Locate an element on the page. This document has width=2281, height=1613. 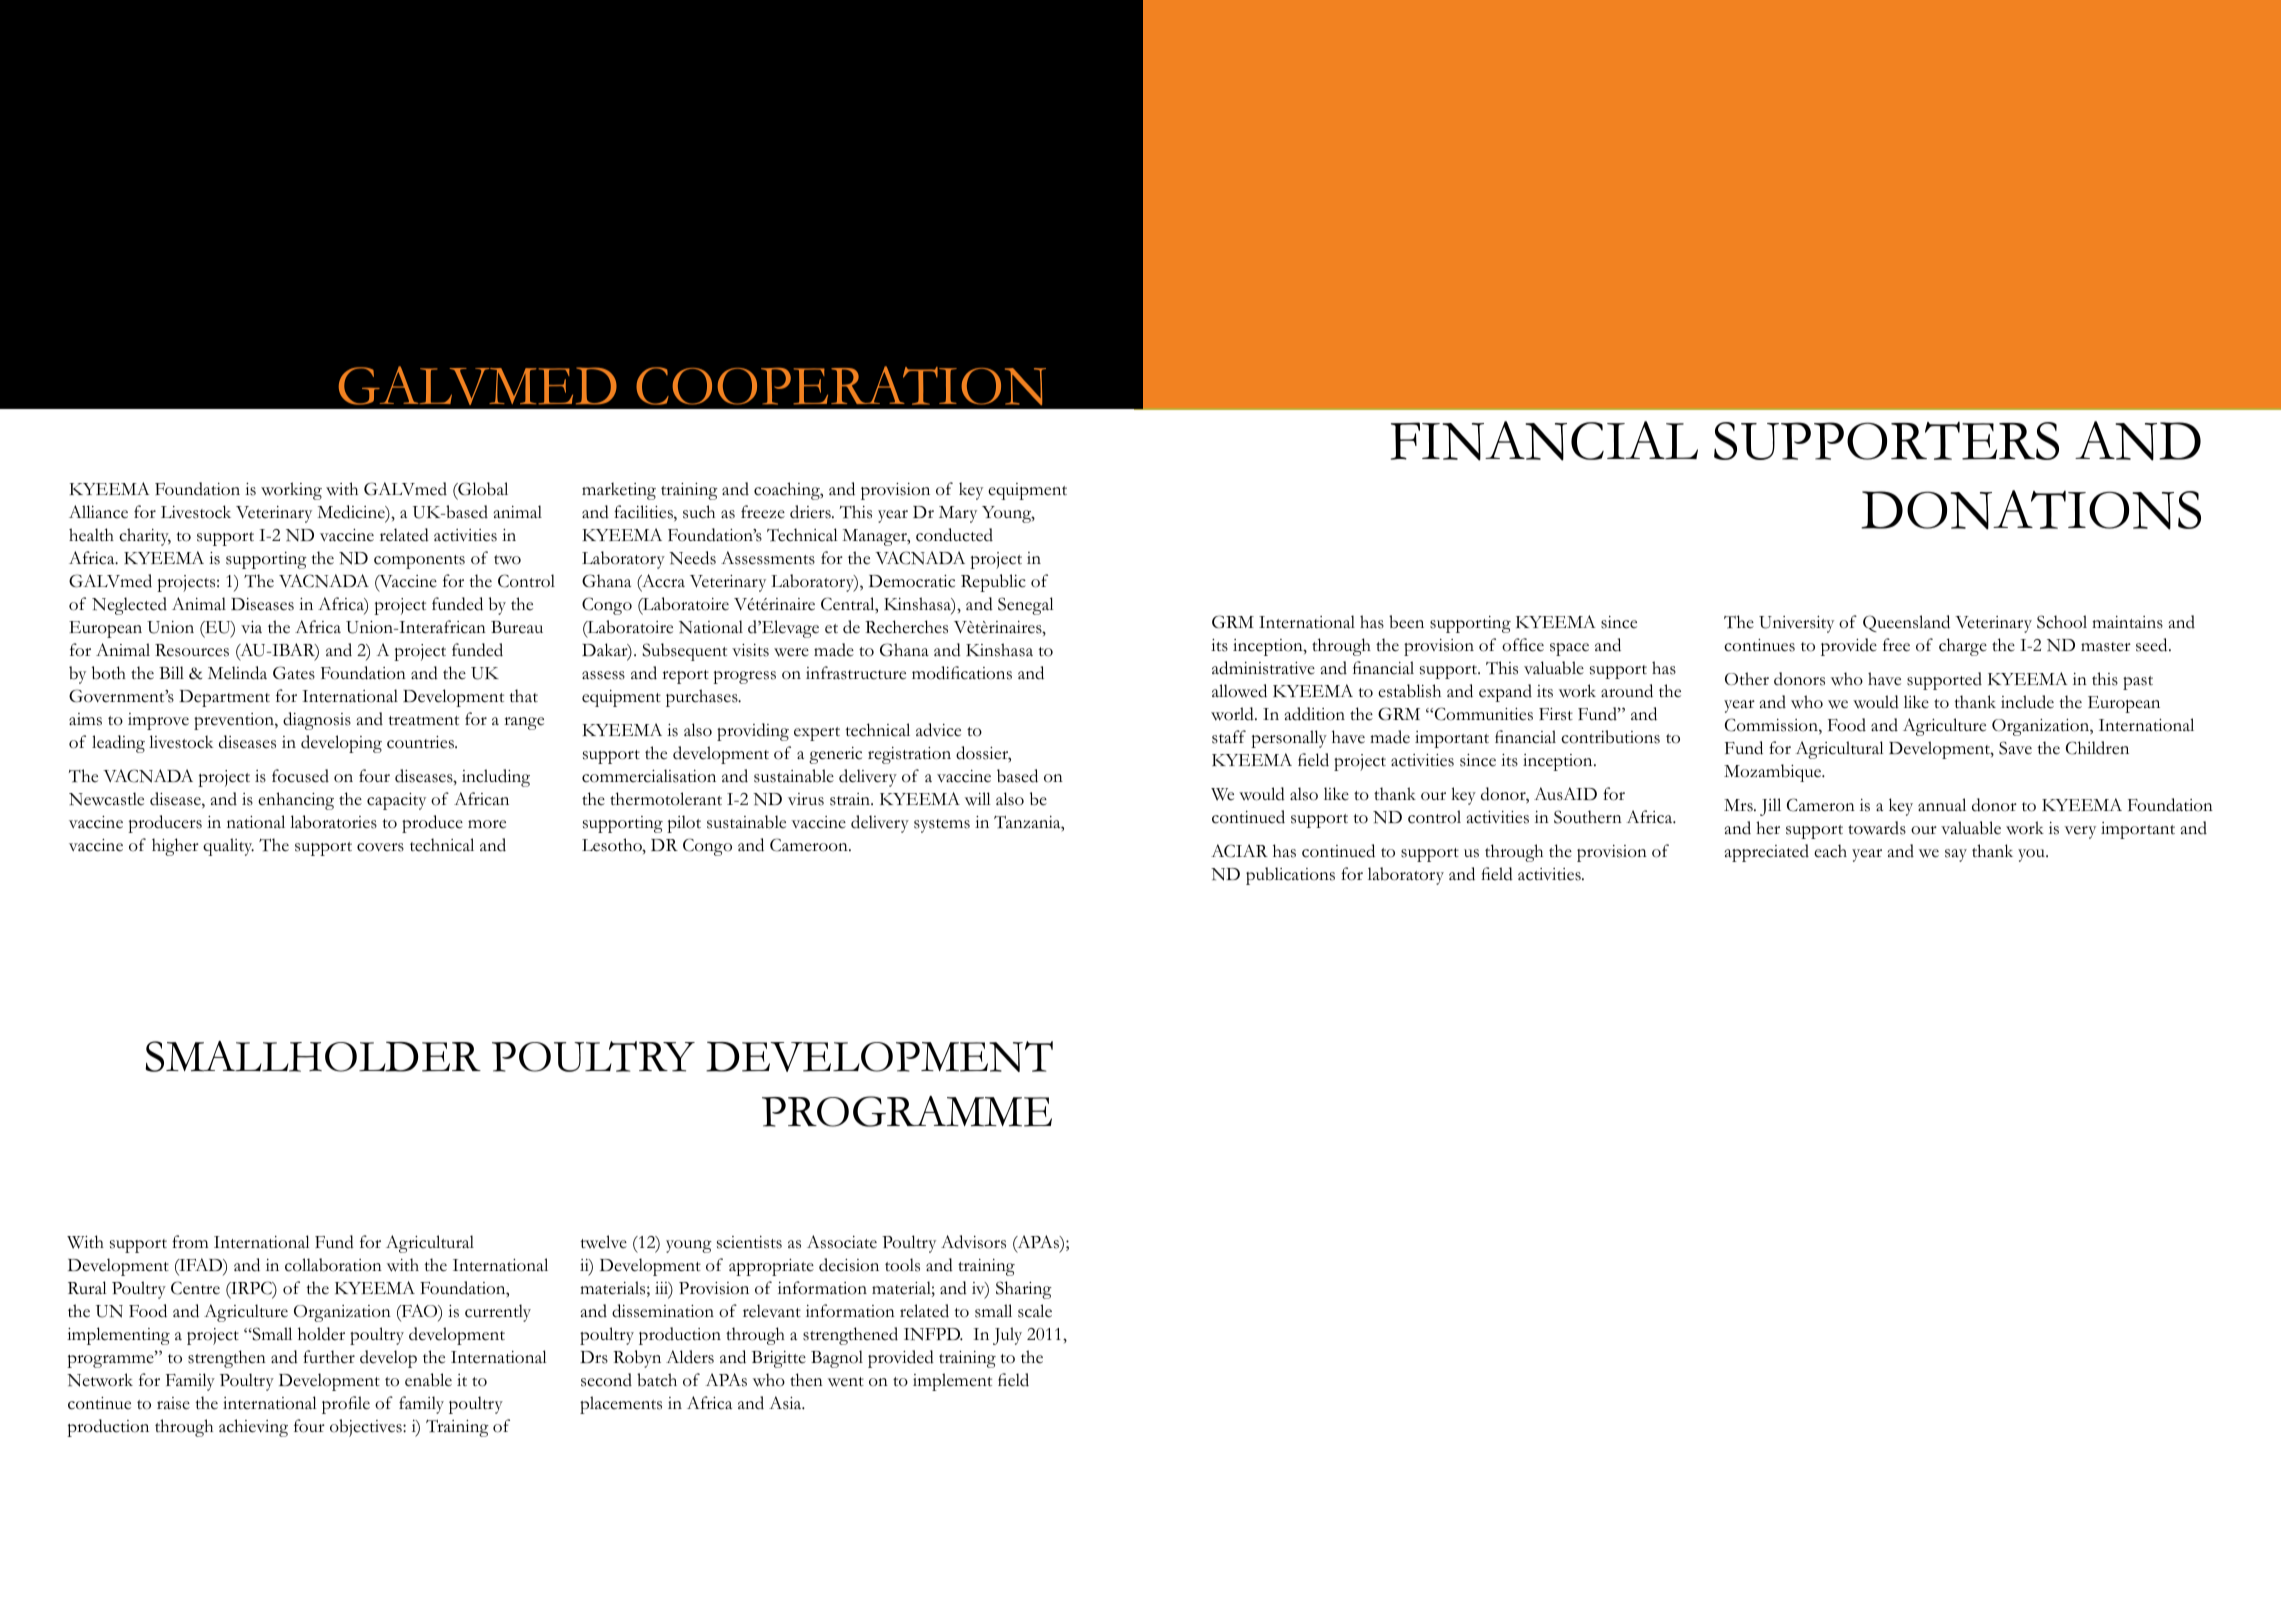
marketing is located at coordinates (619, 491).
